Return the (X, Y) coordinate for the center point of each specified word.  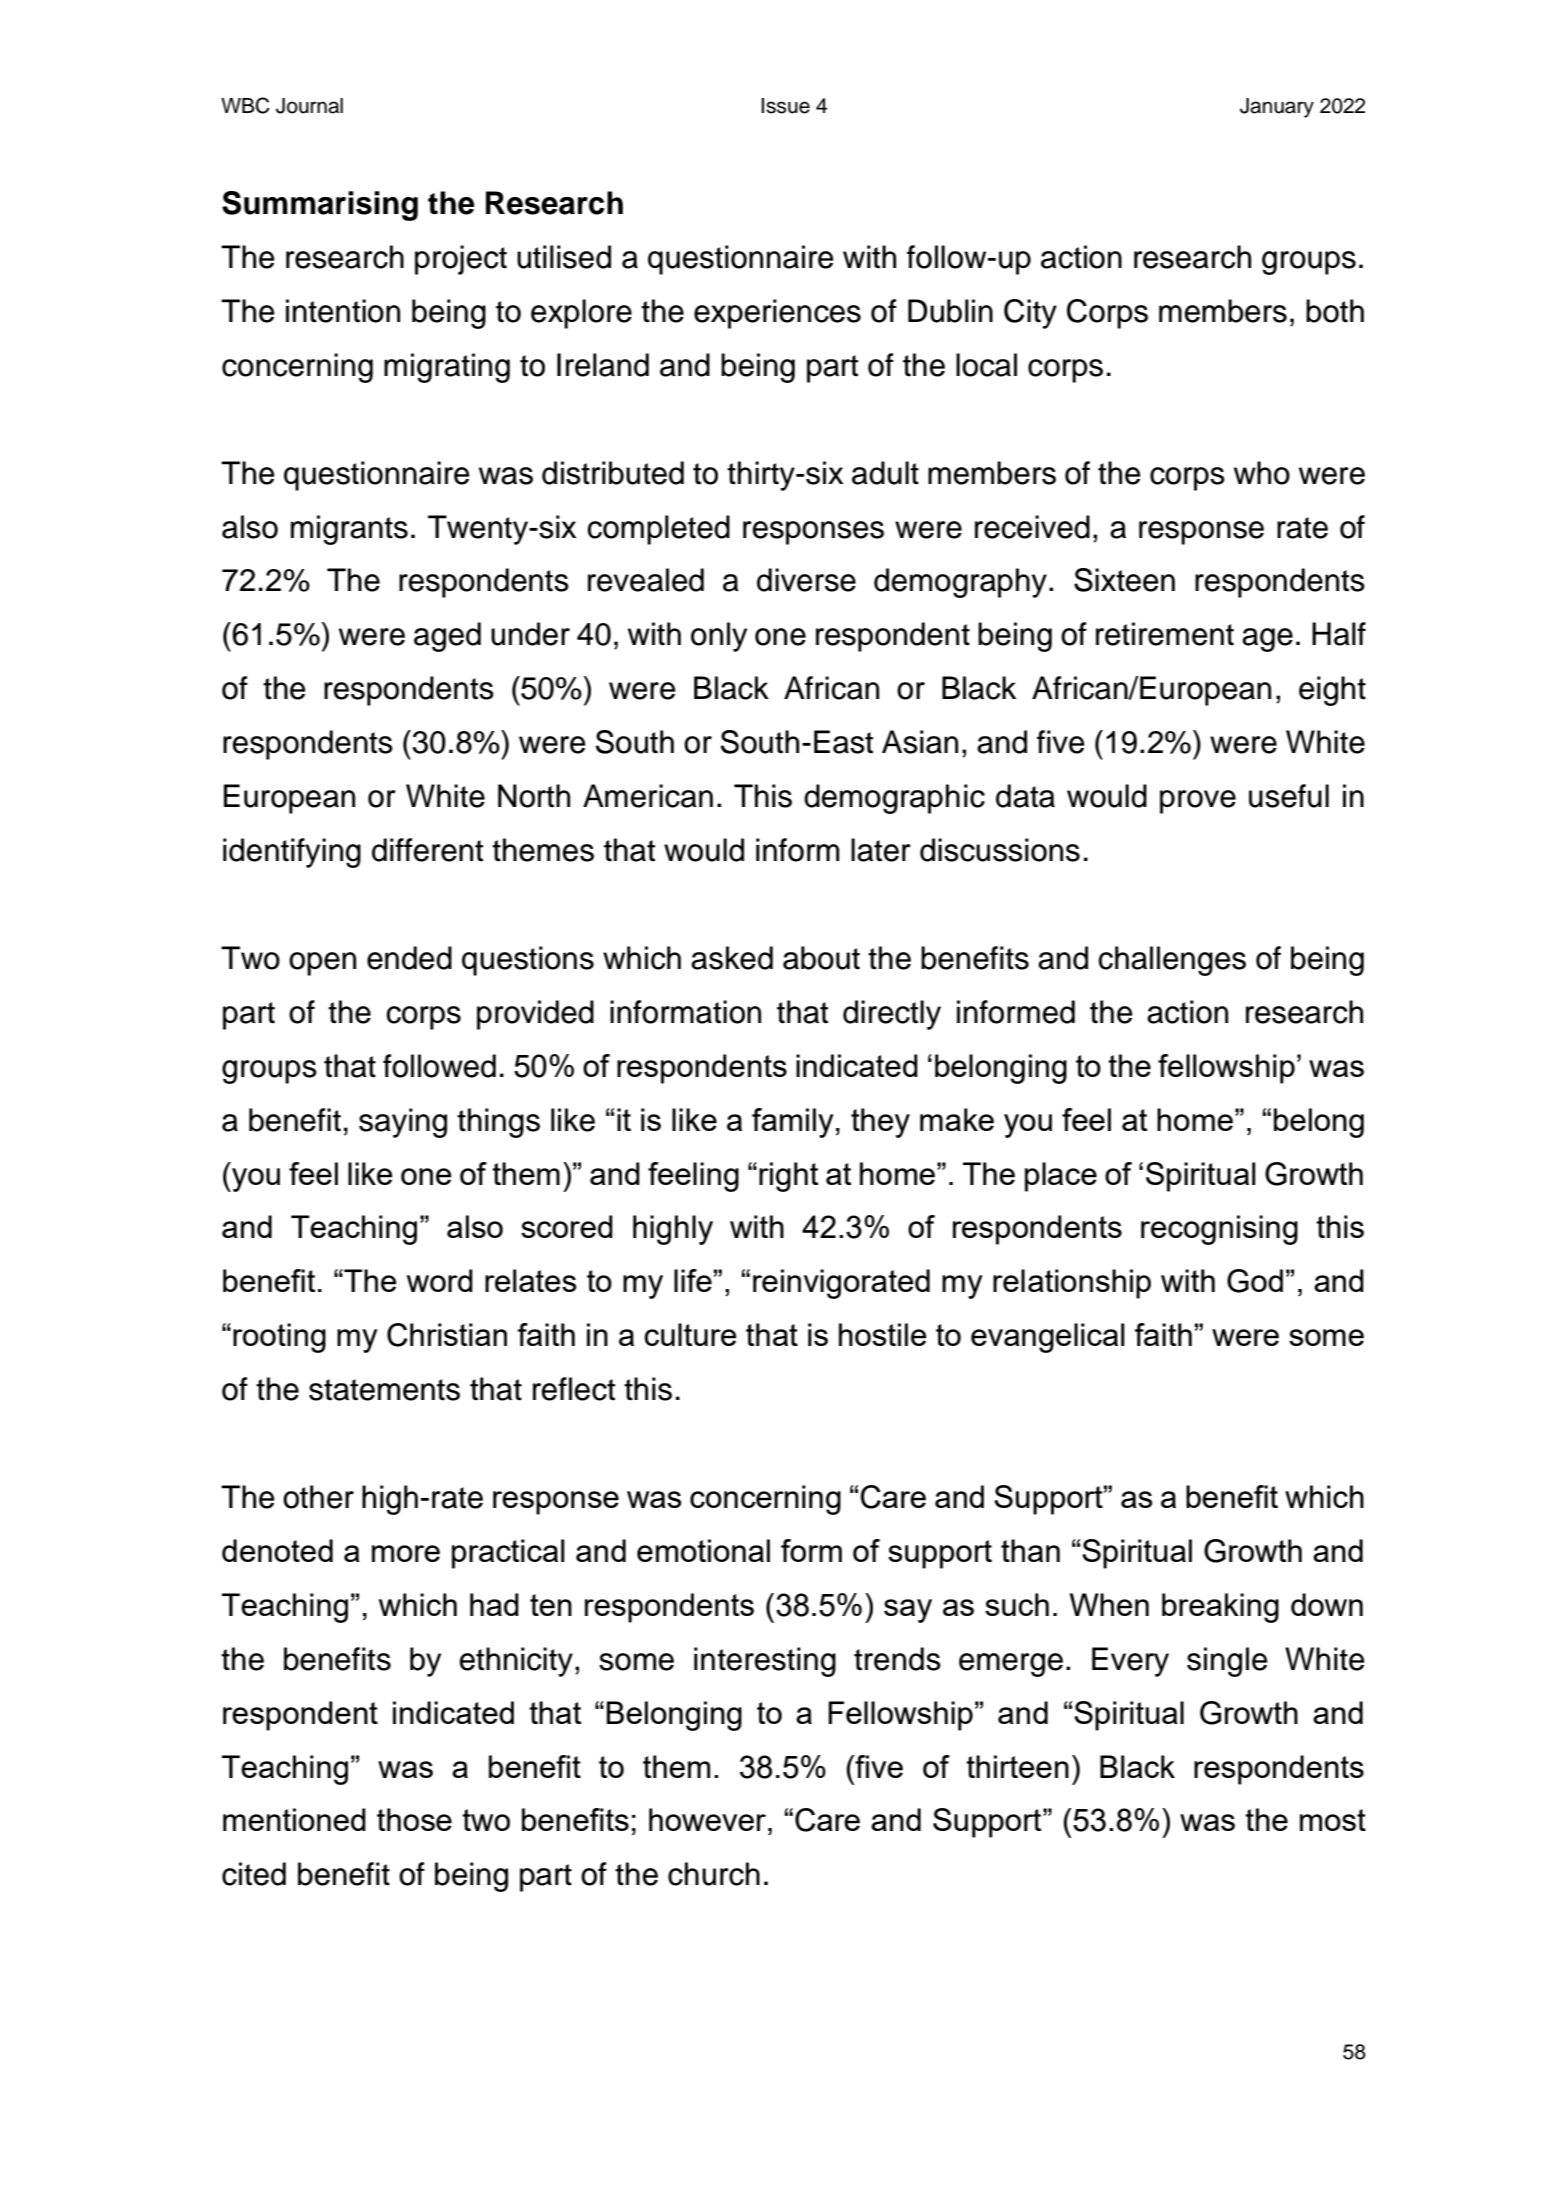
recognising (1219, 1230)
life (693, 1280)
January (1277, 108)
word (440, 1280)
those (414, 1819)
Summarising (320, 206)
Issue (785, 106)
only (719, 637)
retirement (1165, 634)
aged (447, 637)
